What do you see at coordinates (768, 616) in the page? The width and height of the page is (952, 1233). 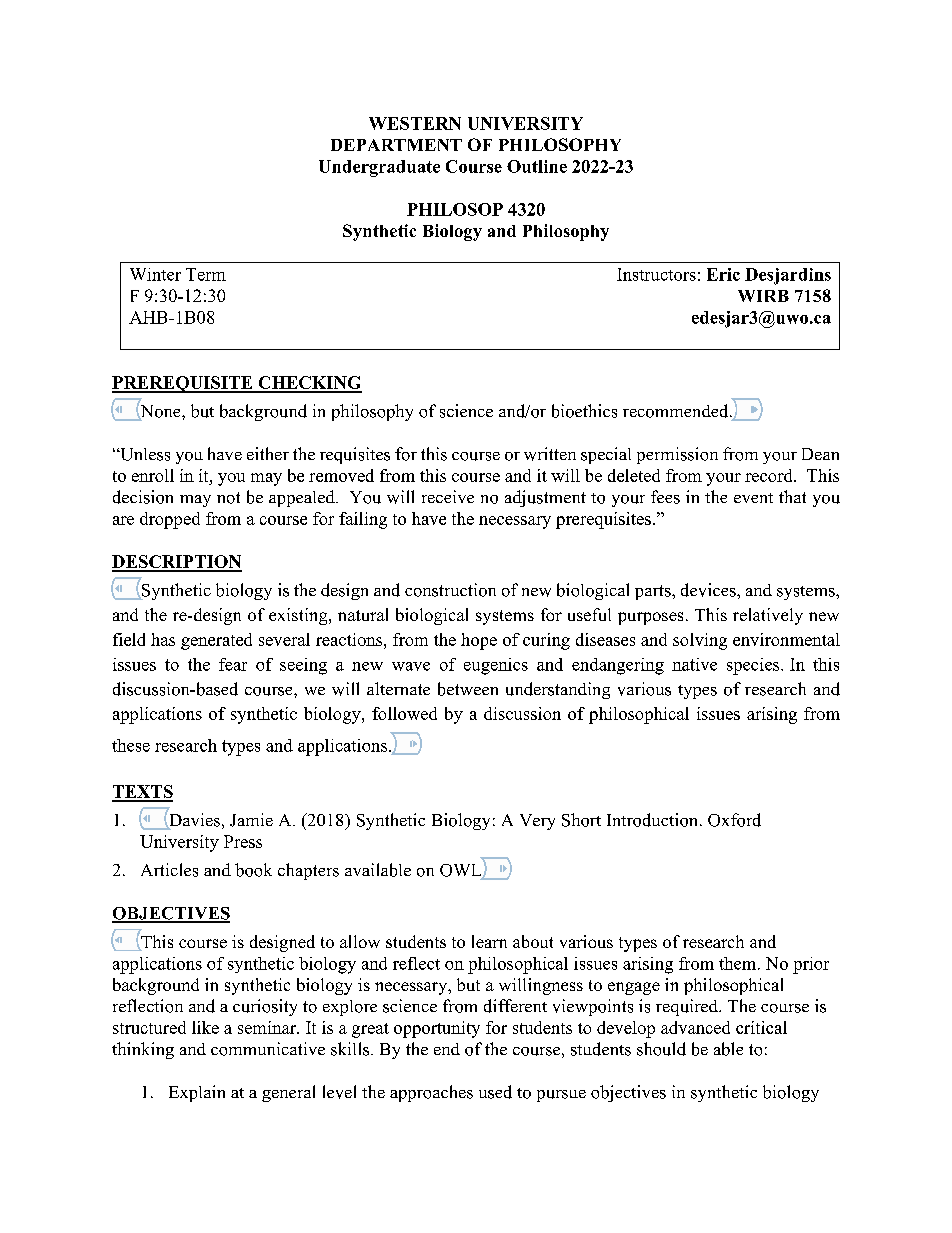 I see `relatively` at bounding box center [768, 616].
